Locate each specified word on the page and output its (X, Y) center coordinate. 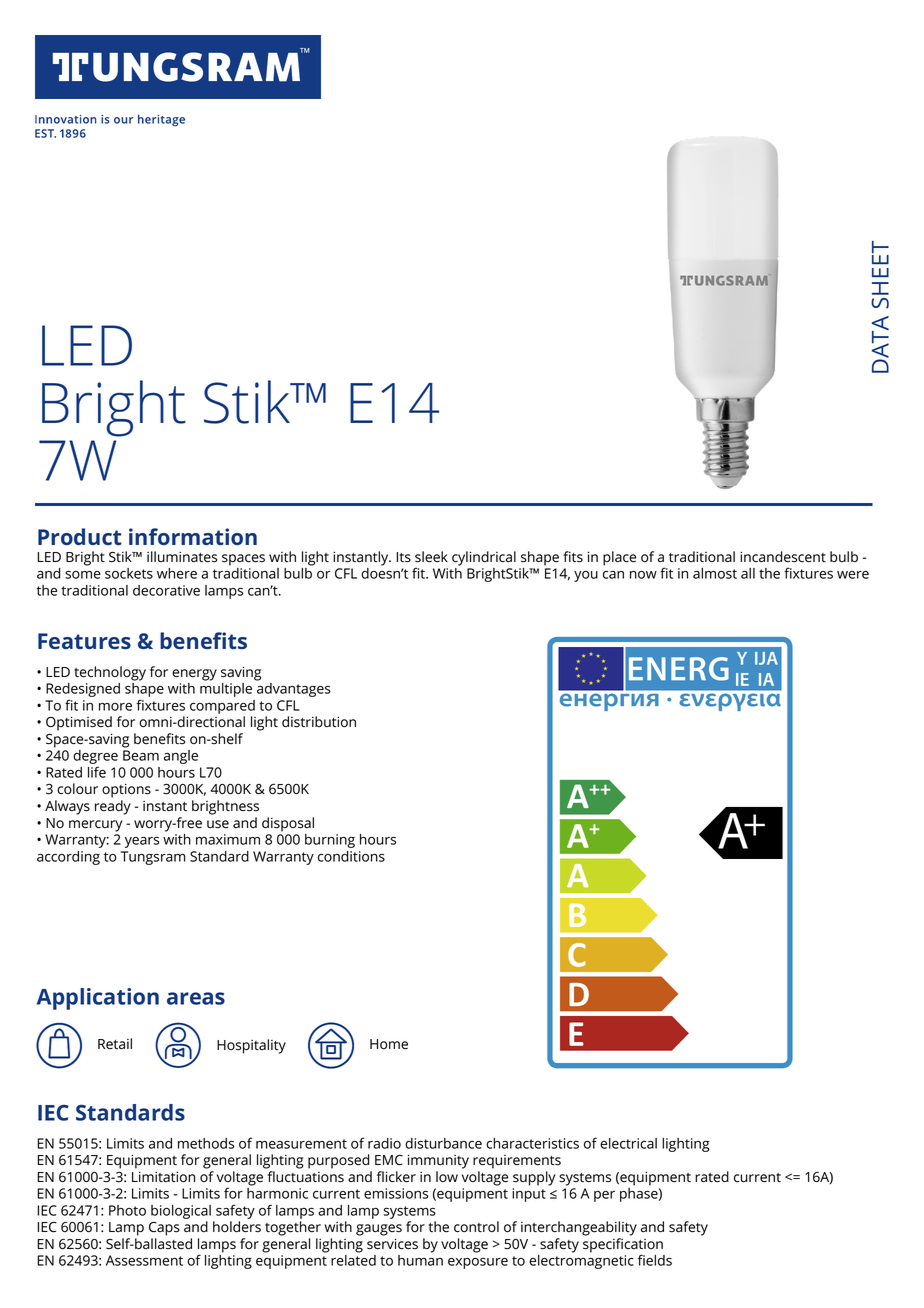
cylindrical (484, 558)
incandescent (783, 557)
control (476, 1227)
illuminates (182, 557)
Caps (164, 1229)
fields (655, 1260)
